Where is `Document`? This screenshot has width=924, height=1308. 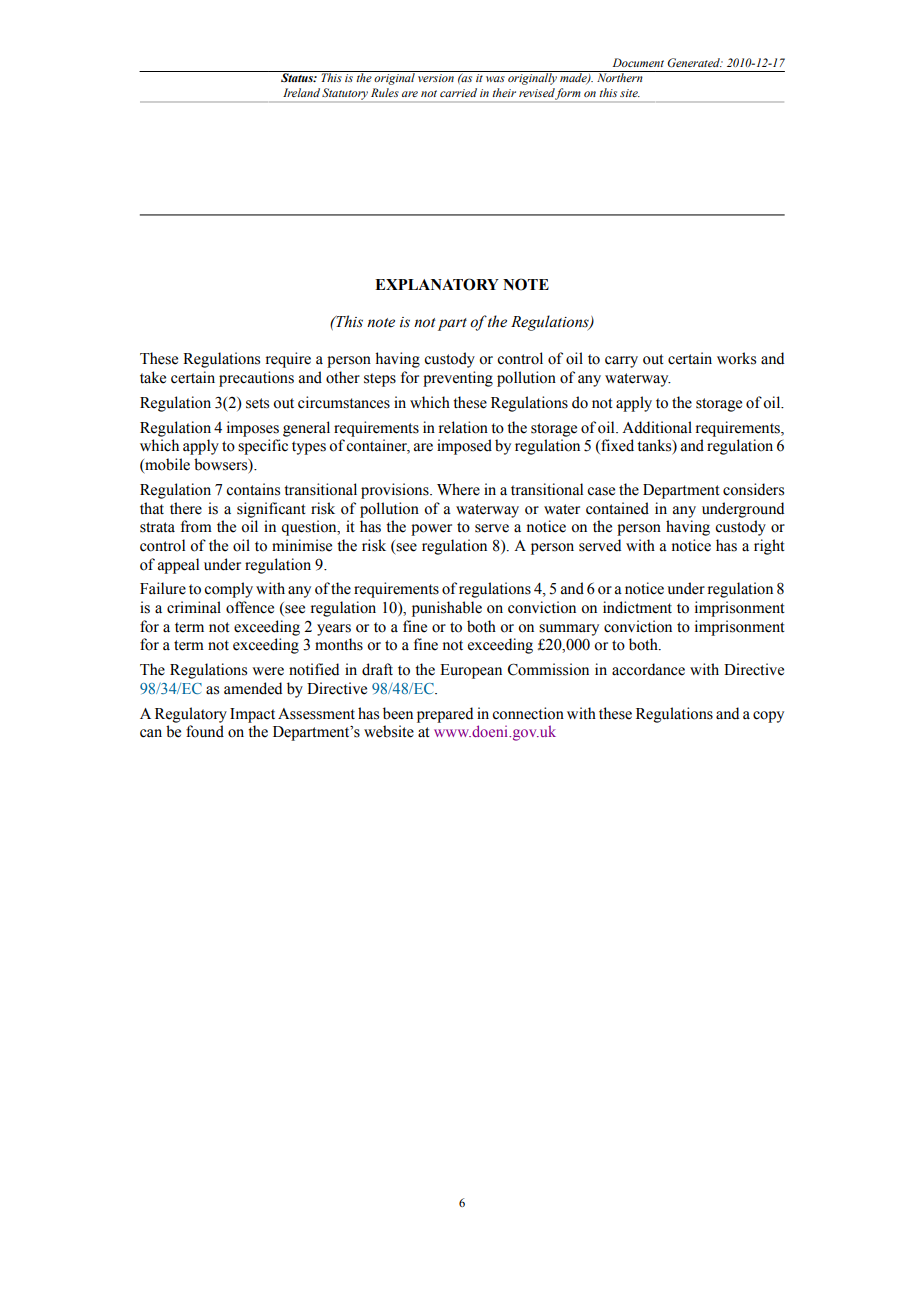
Document is located at coordinates (638, 62).
